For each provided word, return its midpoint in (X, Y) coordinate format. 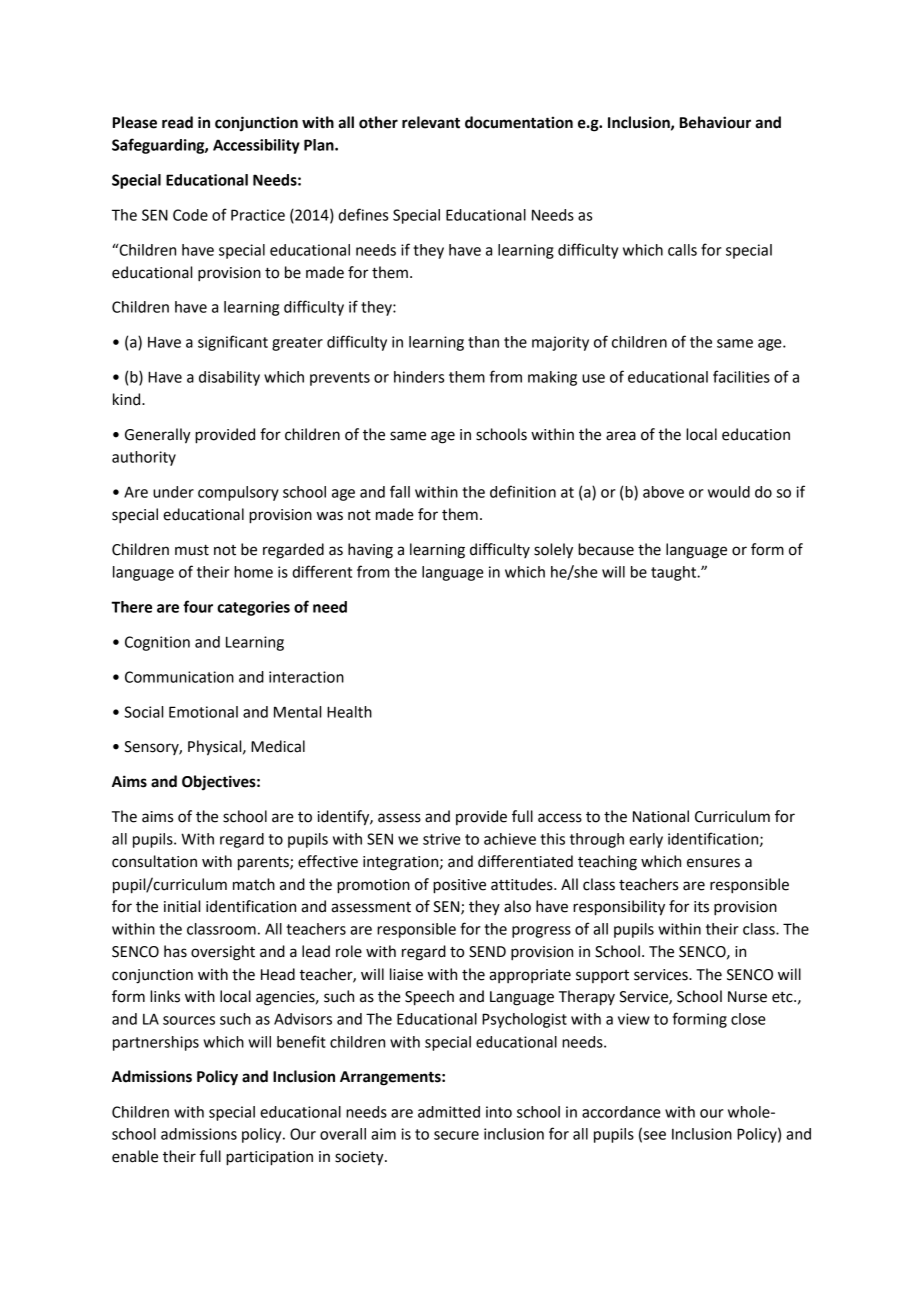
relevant (431, 122)
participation (269, 1158)
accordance (621, 1112)
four (198, 606)
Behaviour (715, 122)
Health (349, 712)
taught (675, 573)
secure (456, 1135)
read (177, 122)
